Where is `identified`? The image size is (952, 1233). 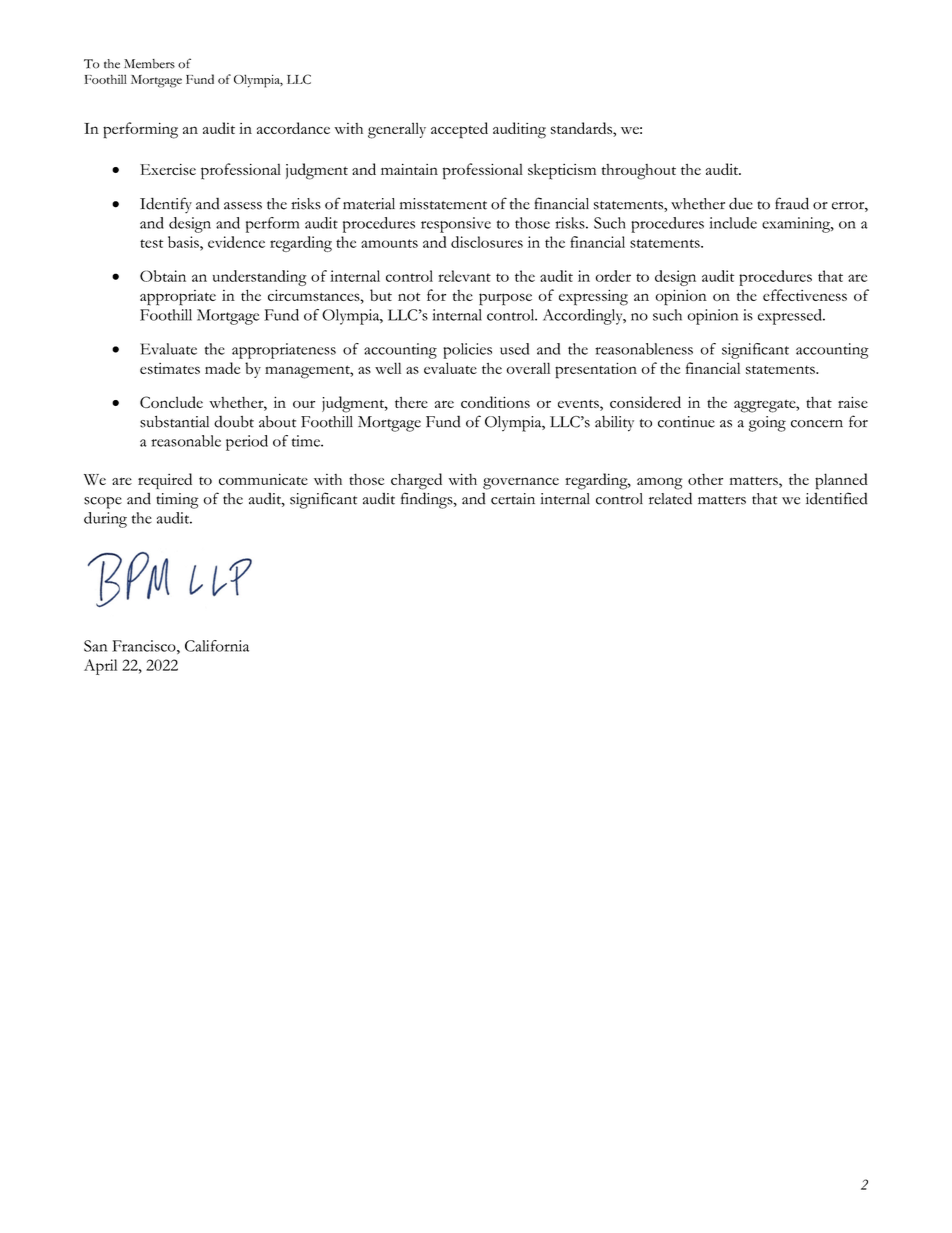
identified is located at coordinates (837, 498).
